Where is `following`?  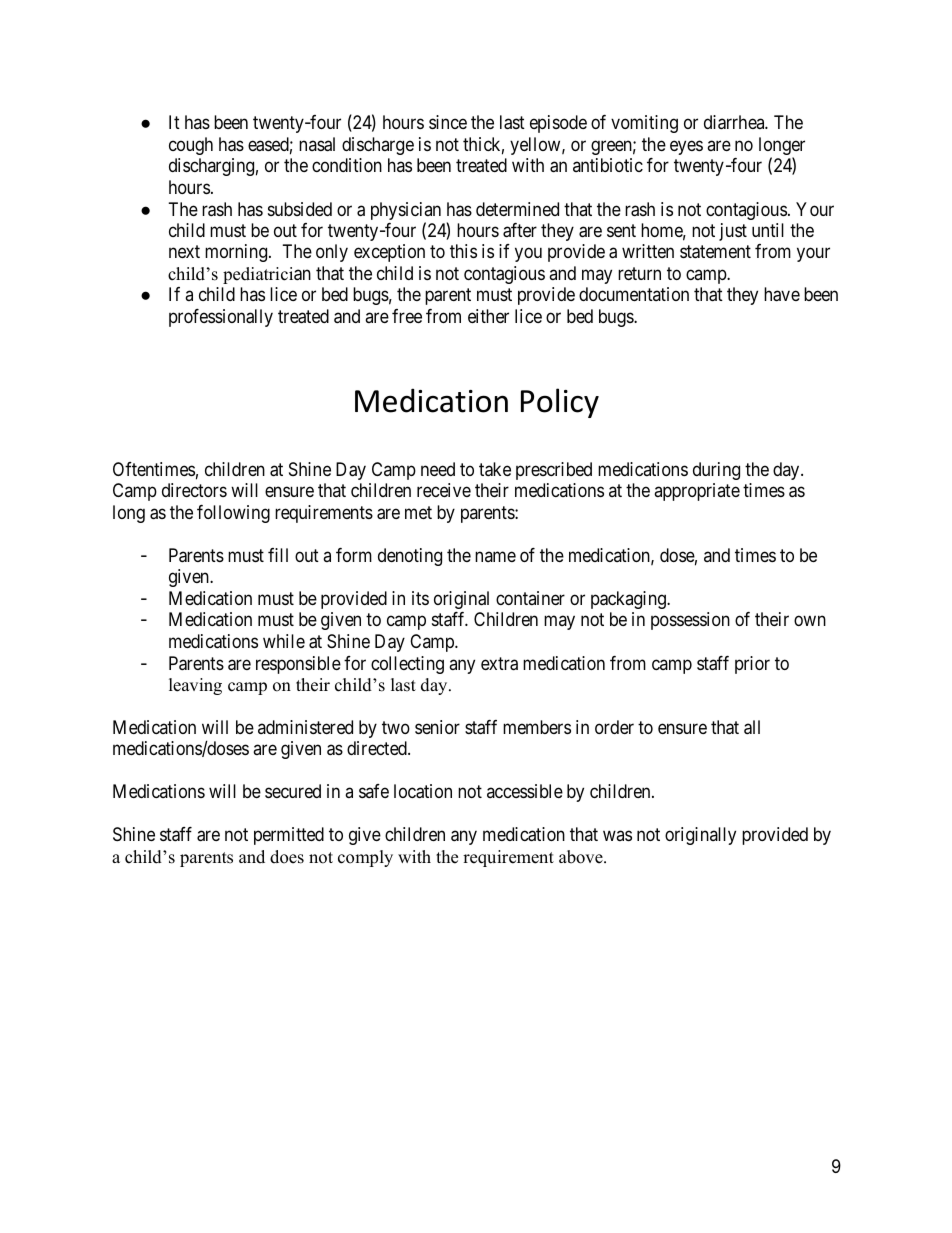 following is located at coordinates (233, 514).
